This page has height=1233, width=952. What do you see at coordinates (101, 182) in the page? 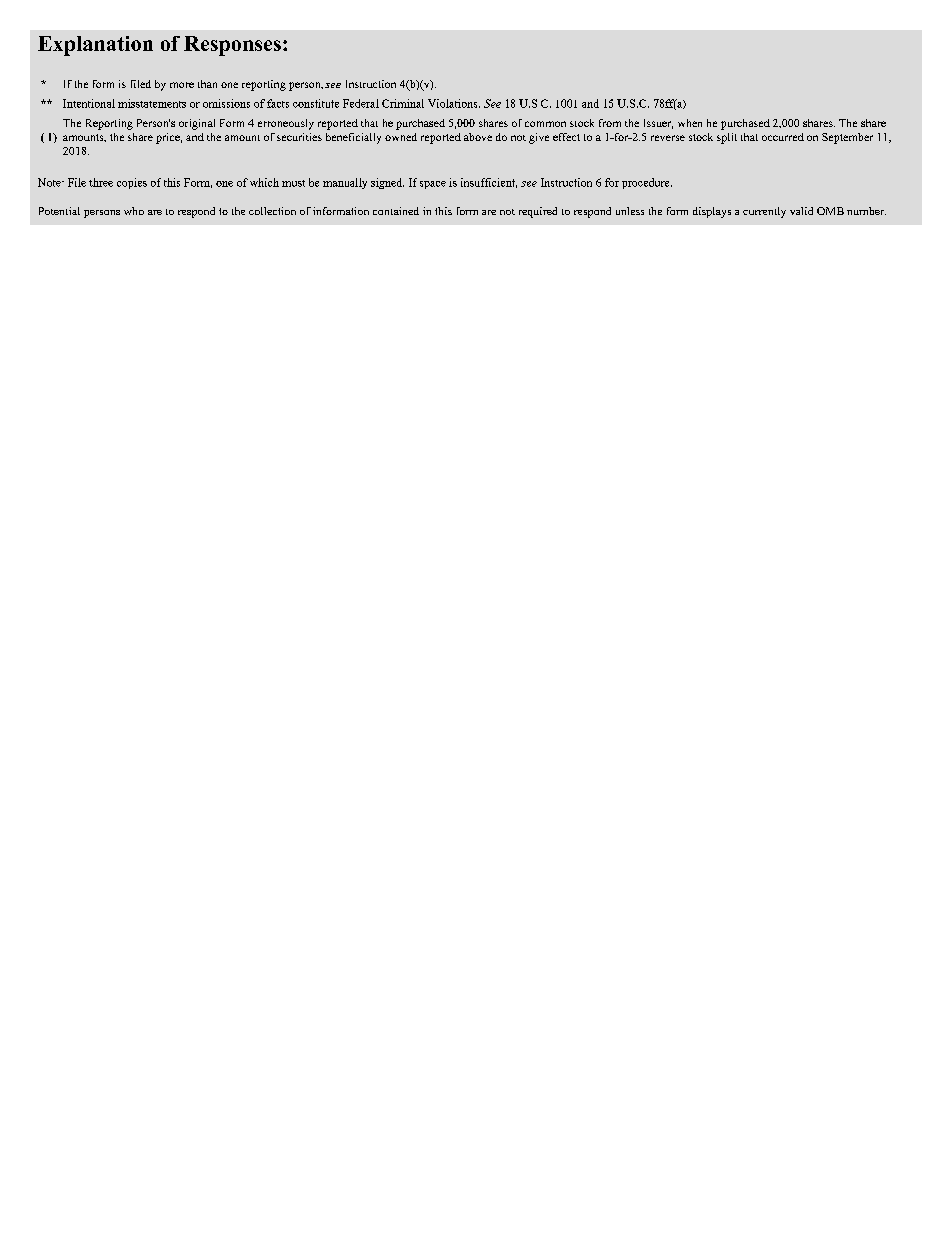
I see `three` at bounding box center [101, 182].
